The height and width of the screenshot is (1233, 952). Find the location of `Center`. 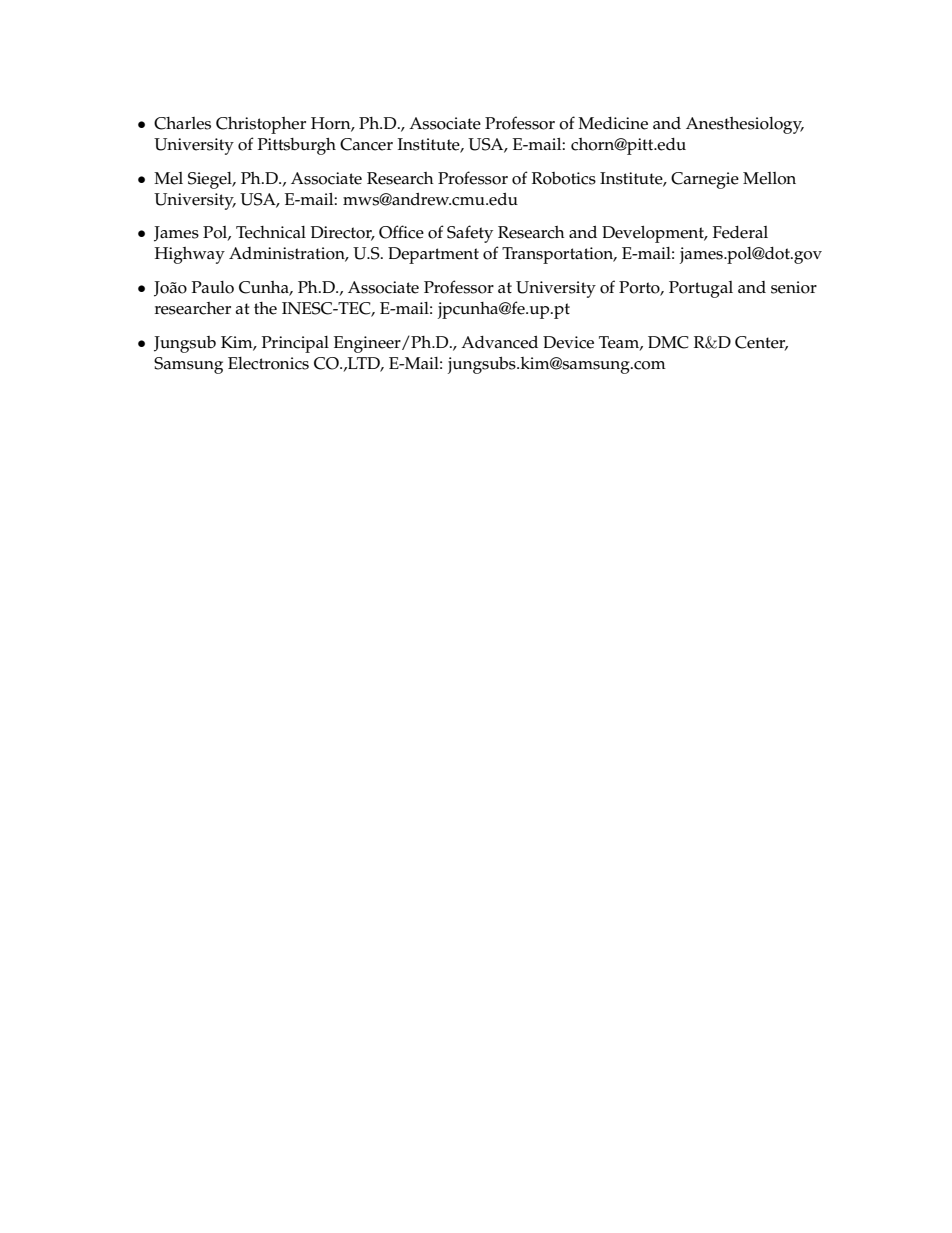

Center is located at coordinates (761, 343).
